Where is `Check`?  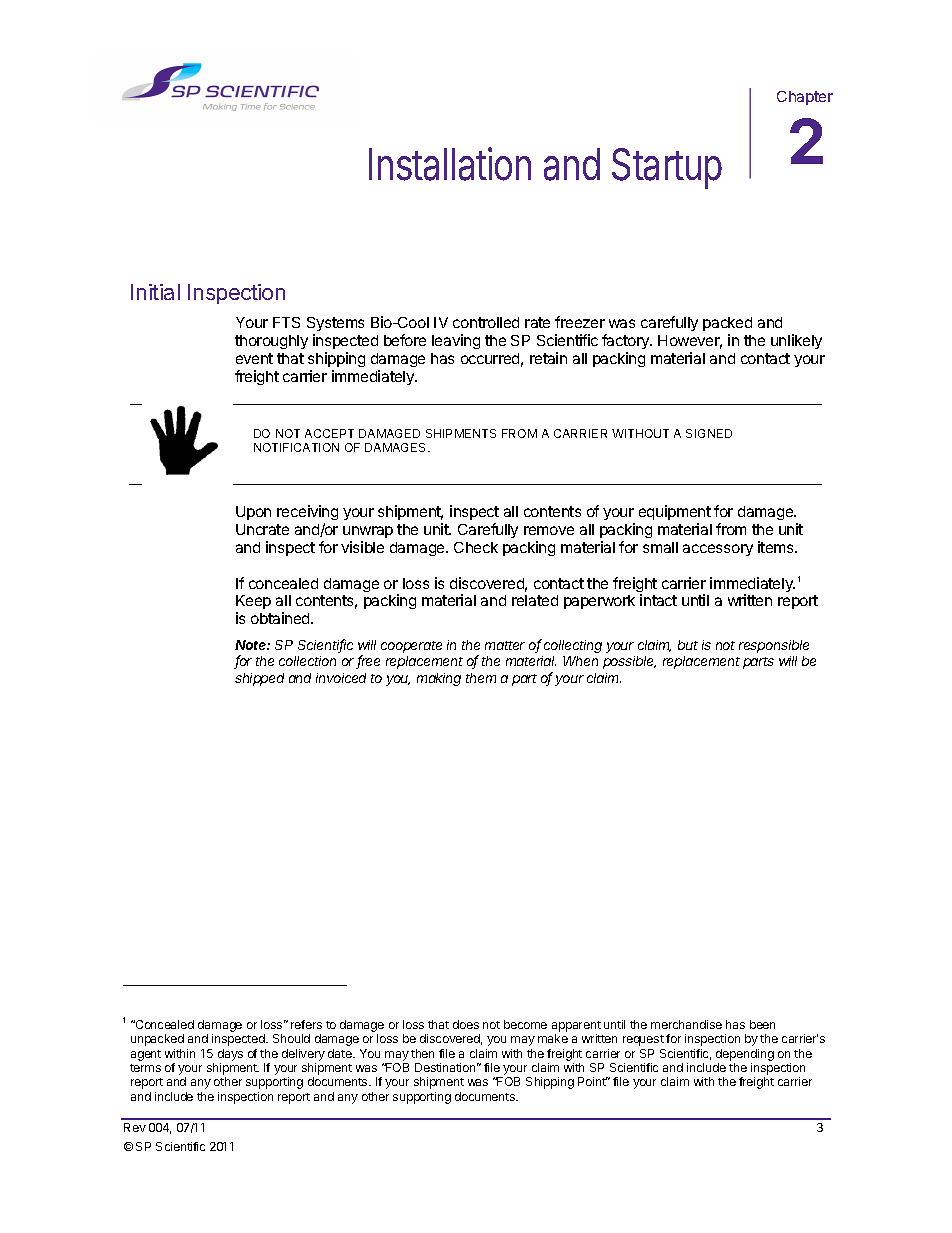
Check is located at coordinates (476, 547).
